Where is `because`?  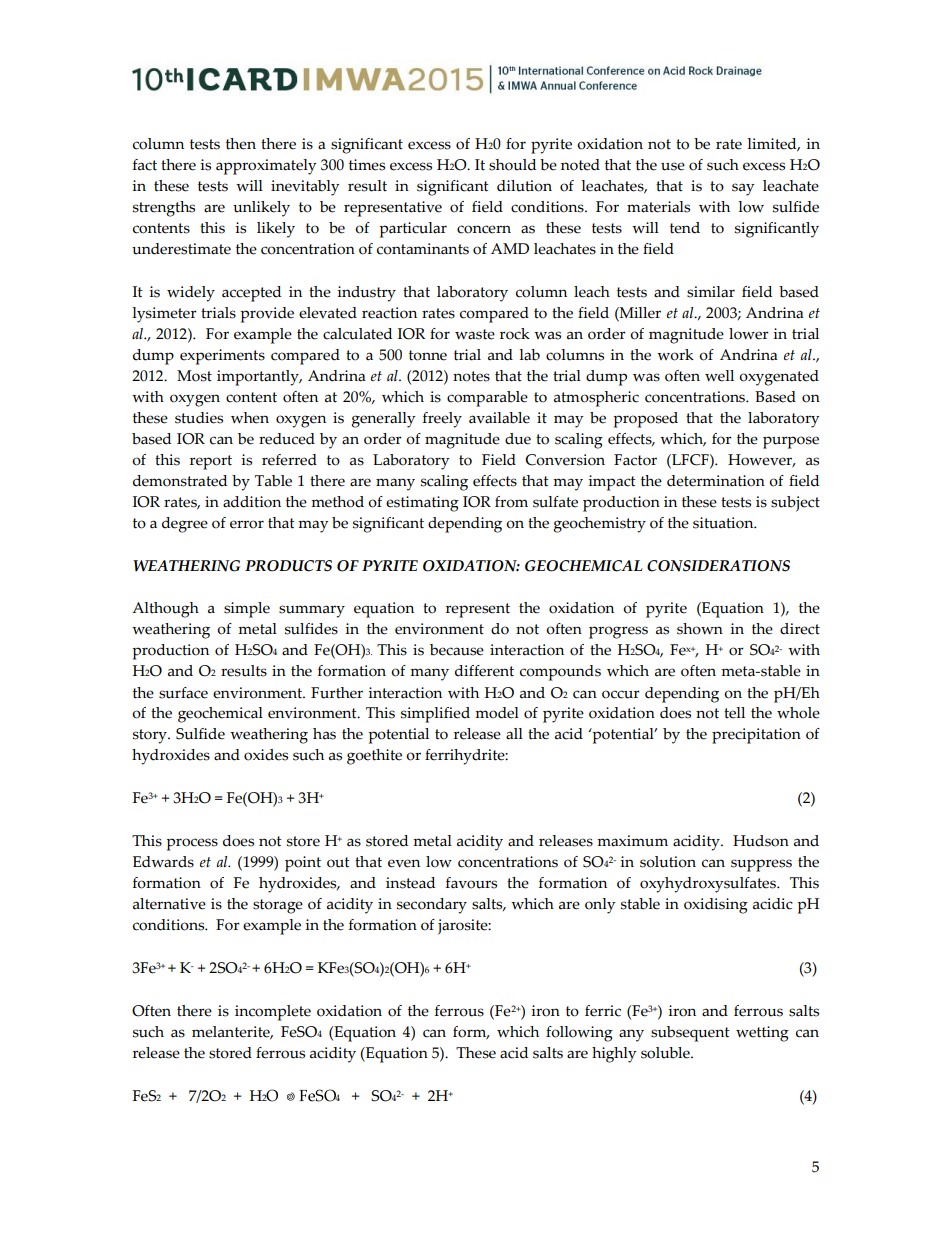
because is located at coordinates (457, 650).
